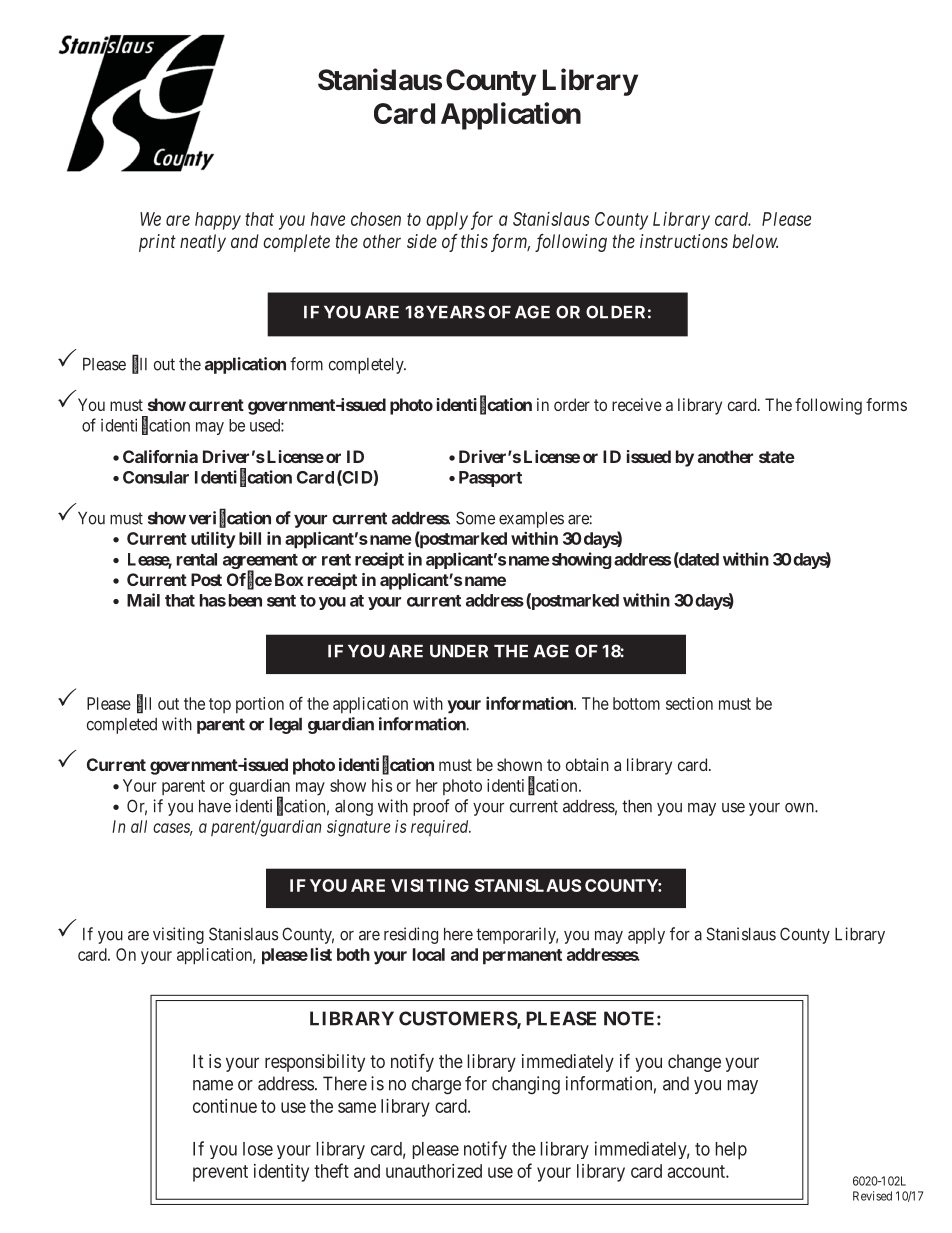 The image size is (952, 1233). I want to click on change, so click(694, 1063).
